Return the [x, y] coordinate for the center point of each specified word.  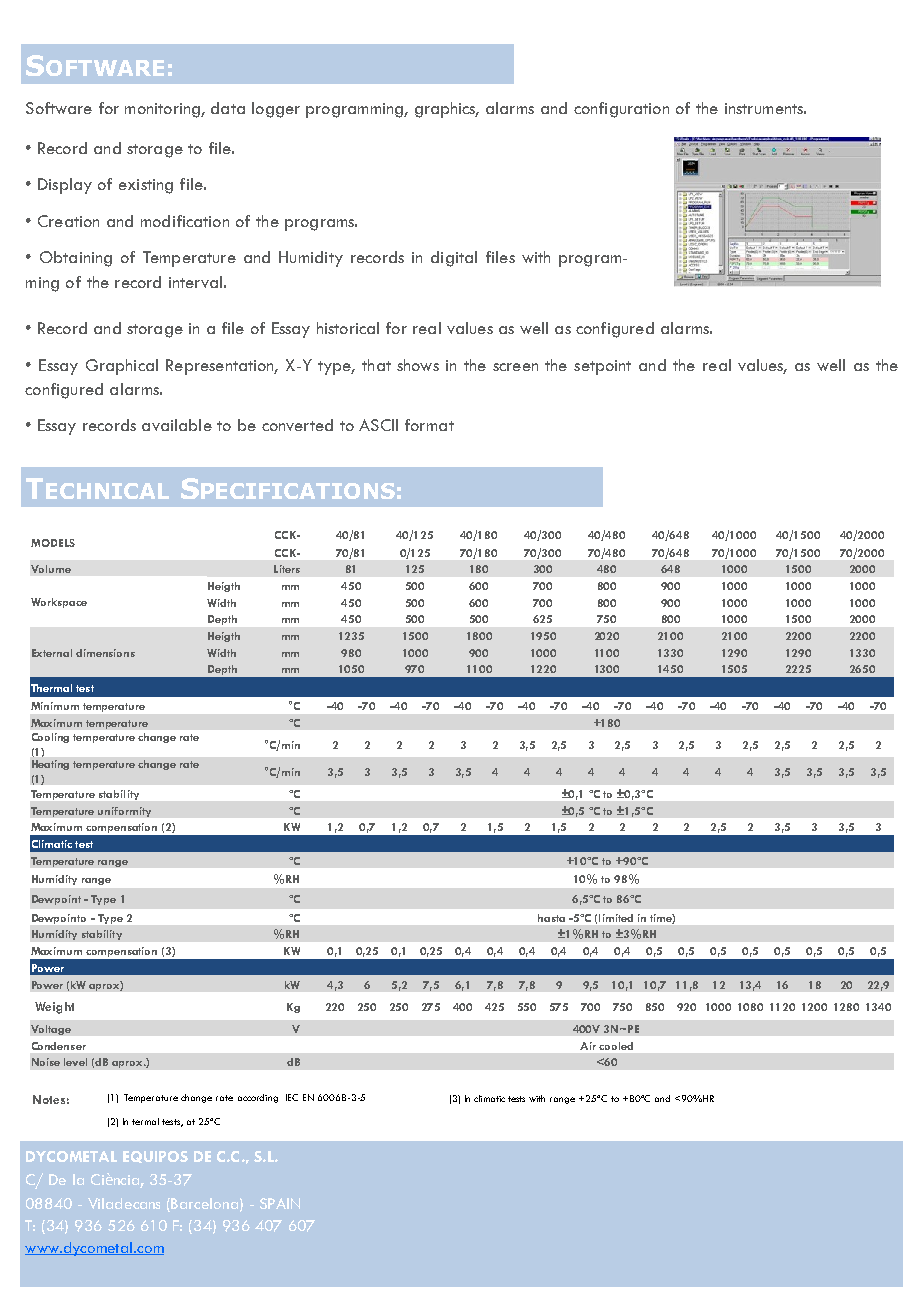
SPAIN [280, 1203]
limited [616, 918]
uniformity [124, 812]
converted [297, 425]
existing [146, 186]
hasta [551, 918]
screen [515, 367]
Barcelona [204, 1203]
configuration [621, 110]
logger [276, 110]
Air [588, 1046]
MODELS [53, 543]
